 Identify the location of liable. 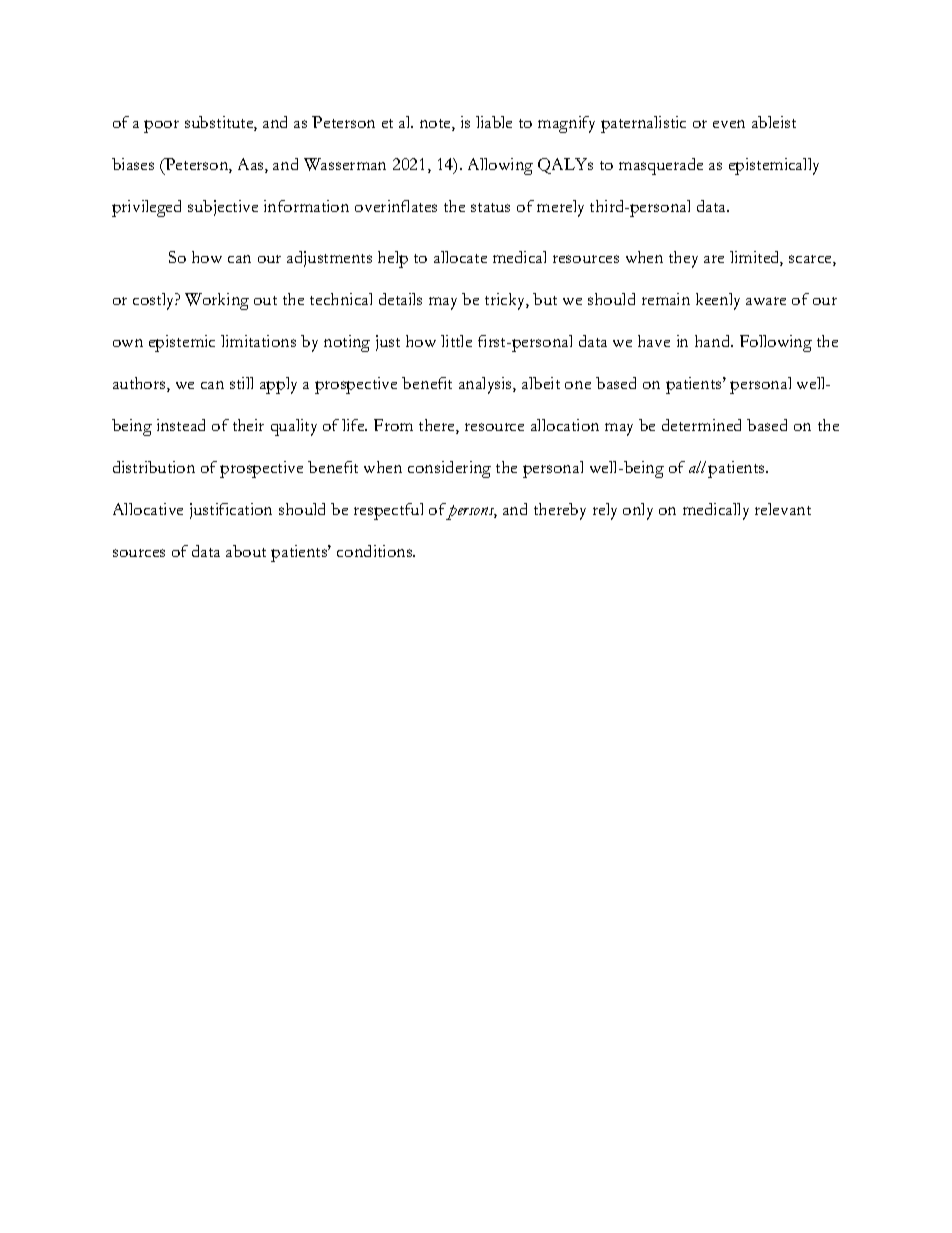
(494, 122).
